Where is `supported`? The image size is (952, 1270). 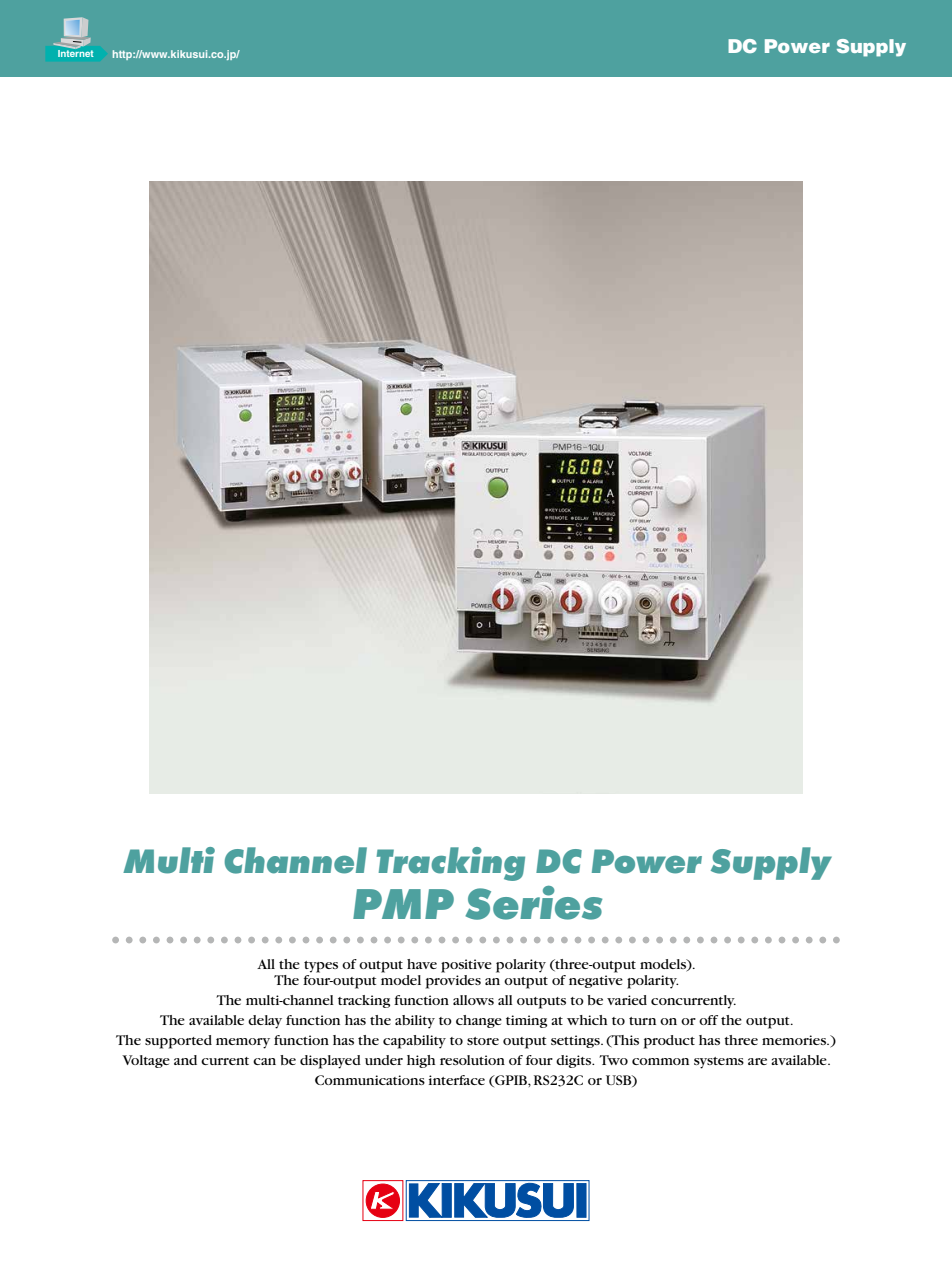 supported is located at coordinates (178, 1042).
